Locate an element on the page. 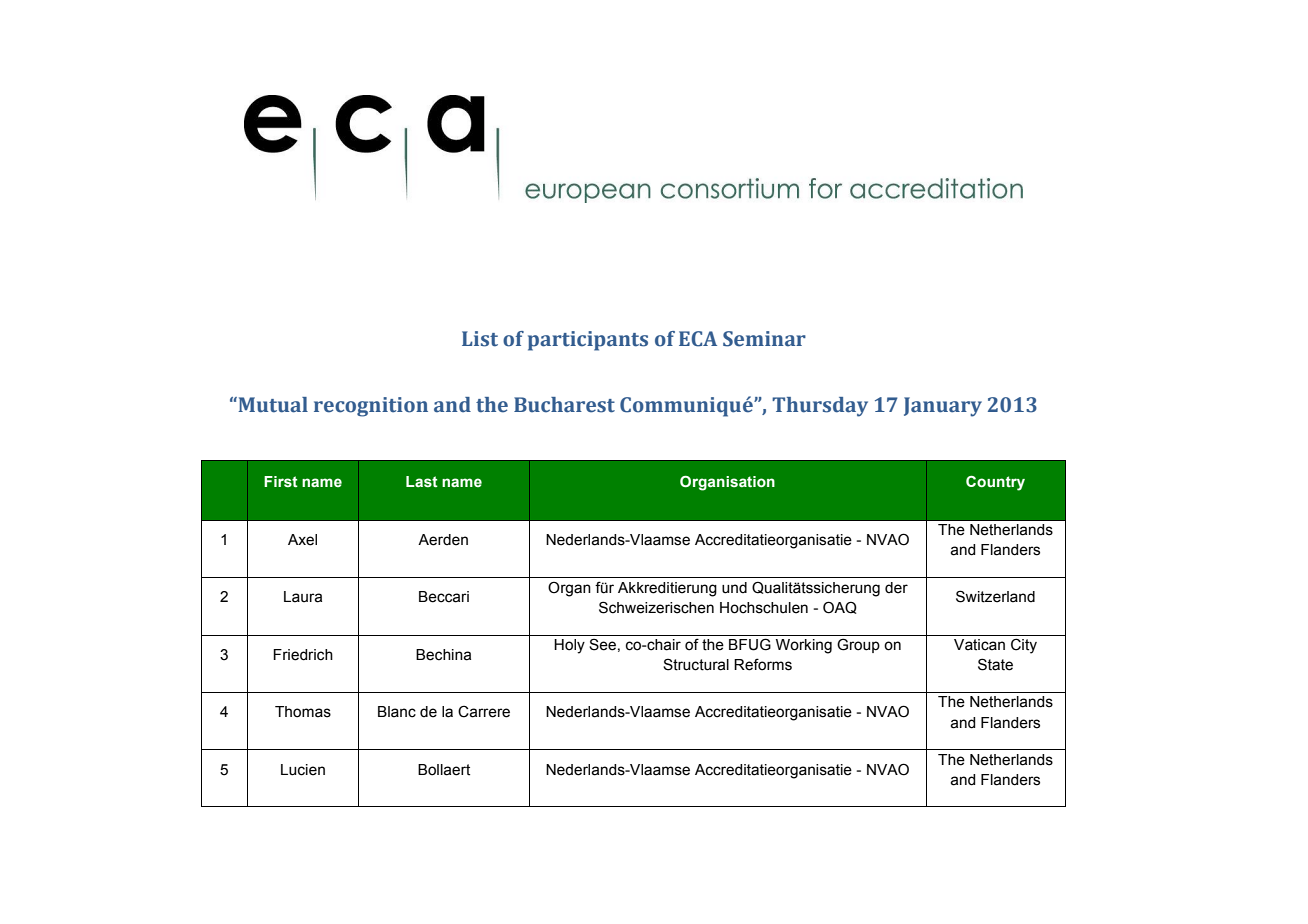 This document has width=1308, height=924. Country is located at coordinates (995, 483).
